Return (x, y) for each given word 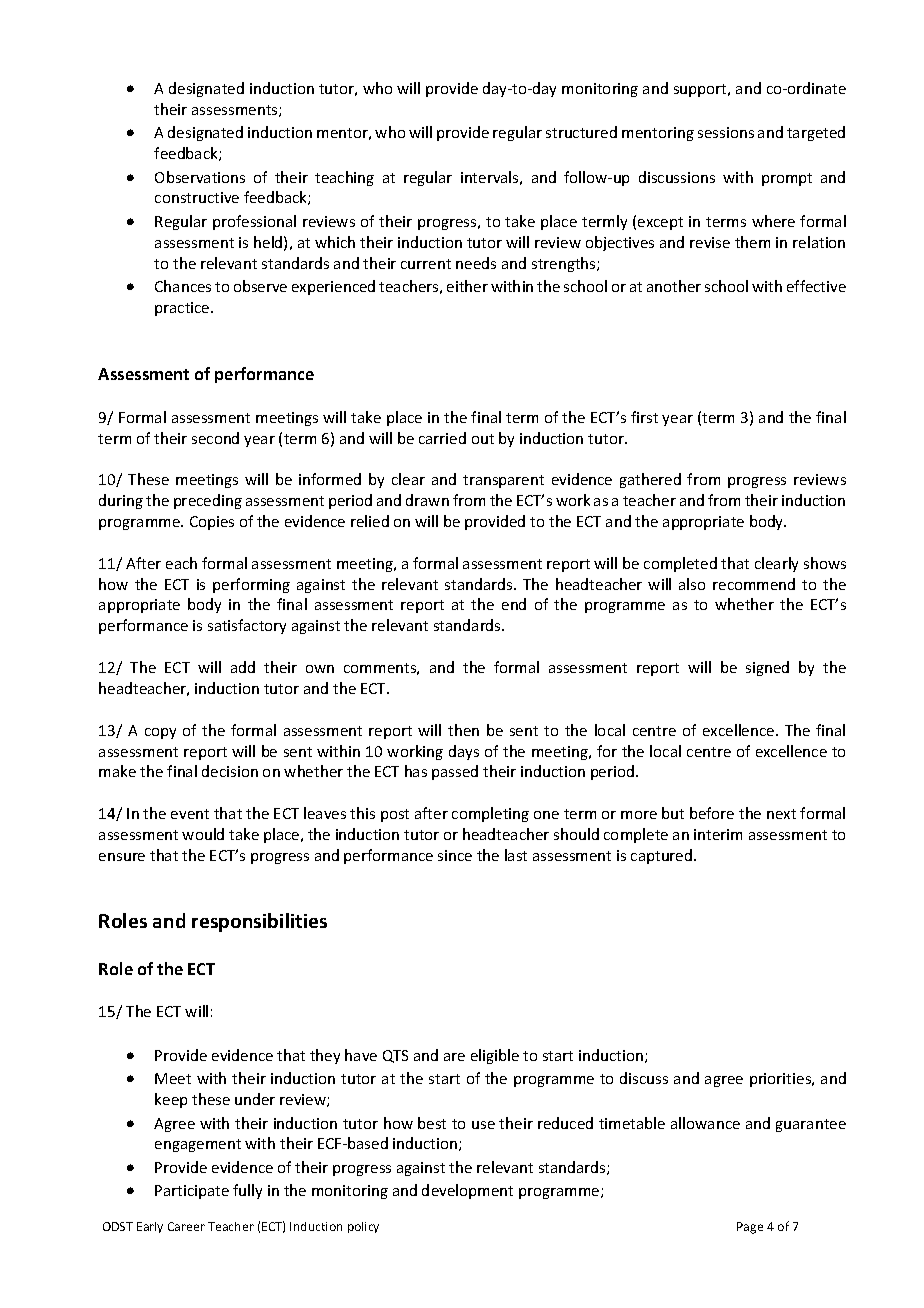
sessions (726, 132)
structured (581, 132)
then (463, 730)
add (243, 667)
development (467, 1191)
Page (750, 1228)
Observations (200, 177)
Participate (192, 1192)
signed (767, 668)
